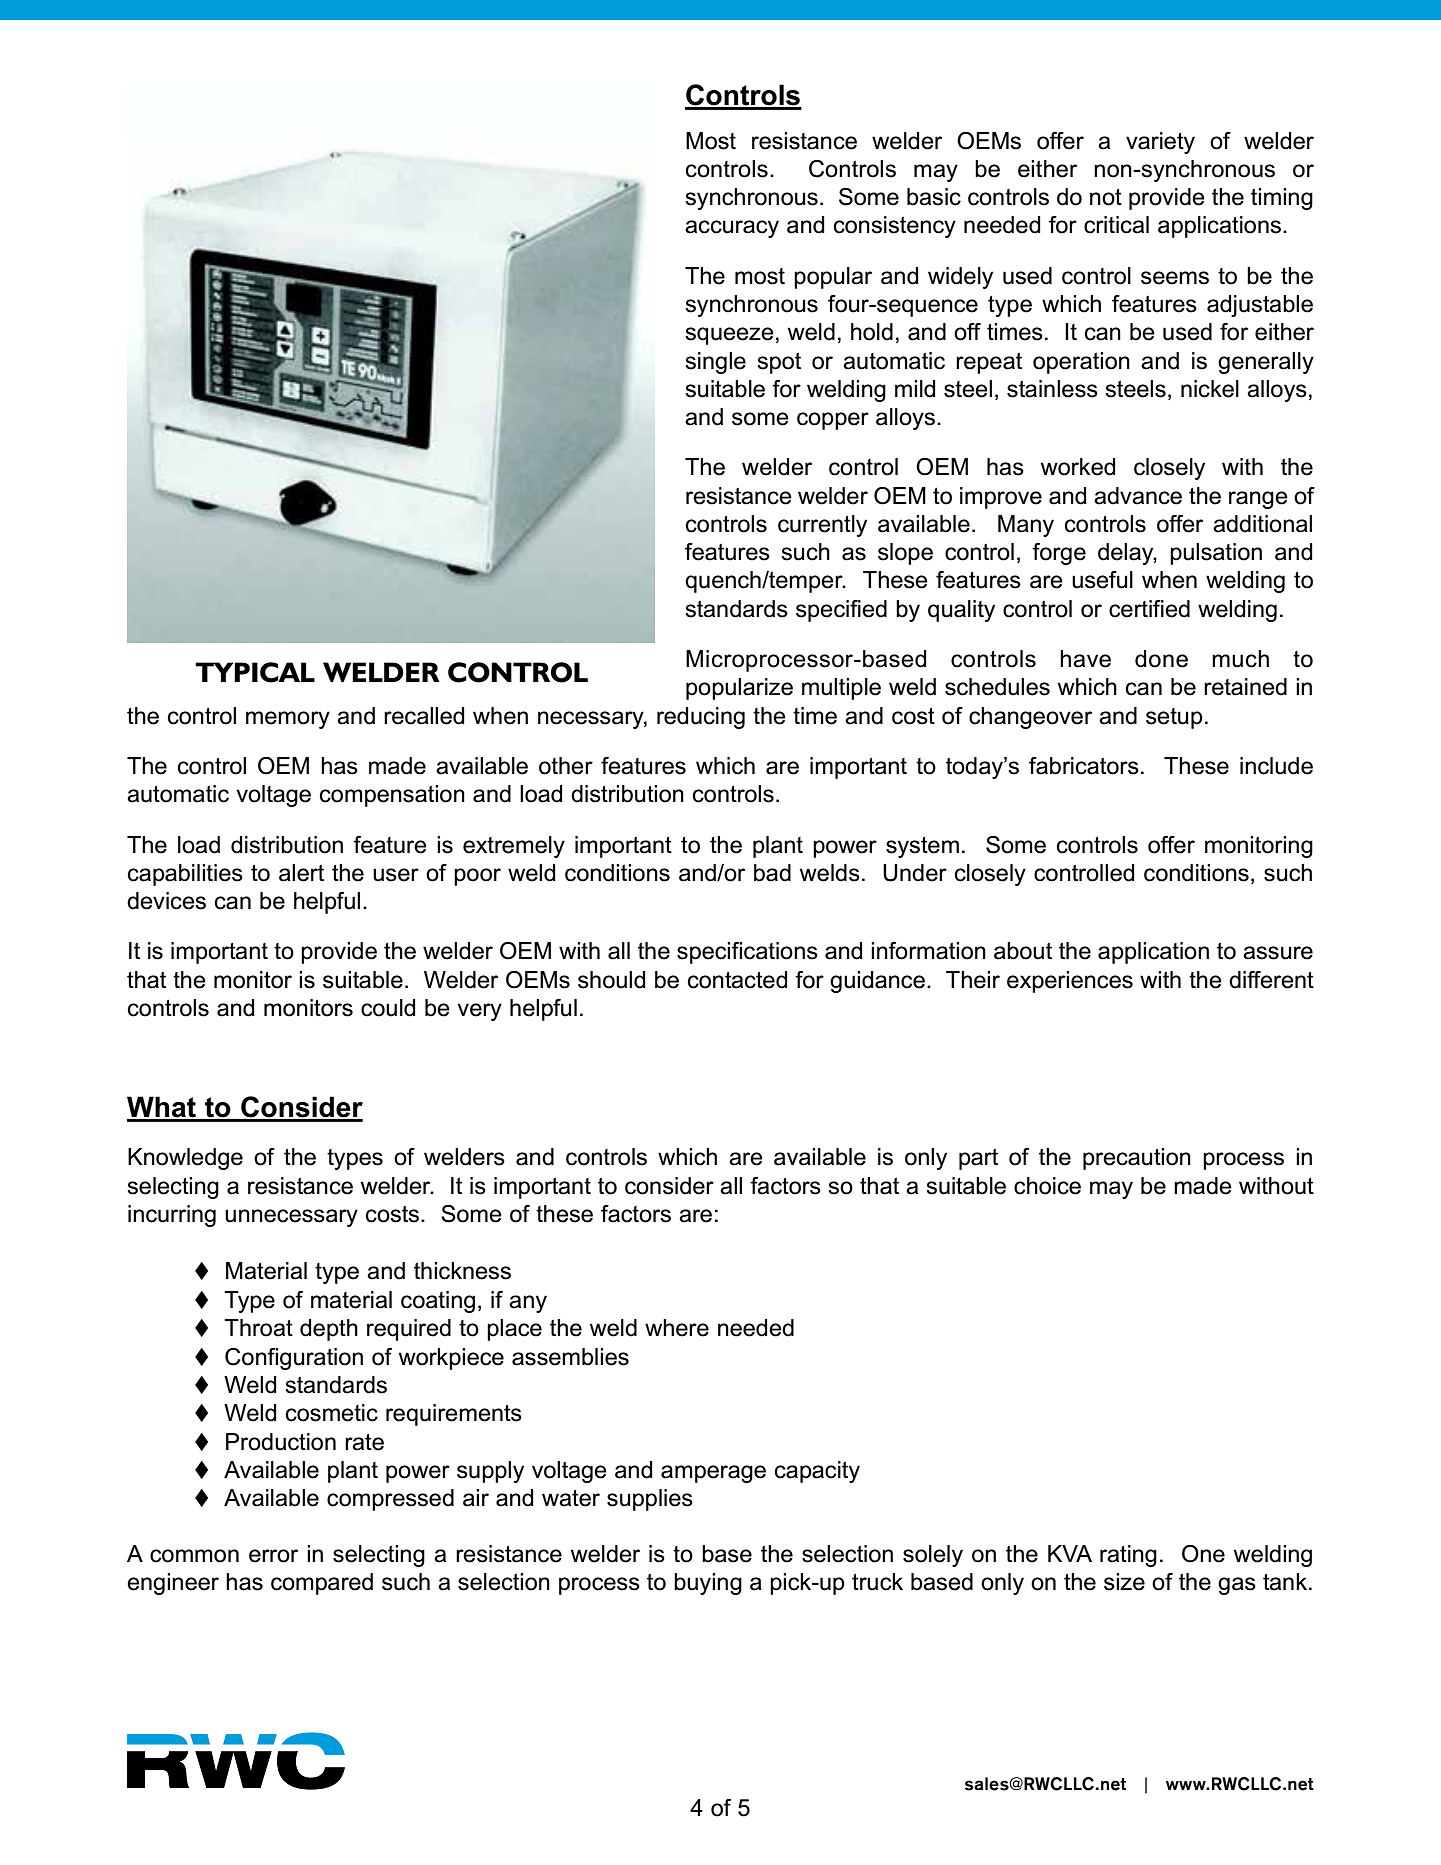 The width and height of the document is (1441, 1865). What do you see at coordinates (895, 227) in the document?
I see `consistency` at bounding box center [895, 227].
